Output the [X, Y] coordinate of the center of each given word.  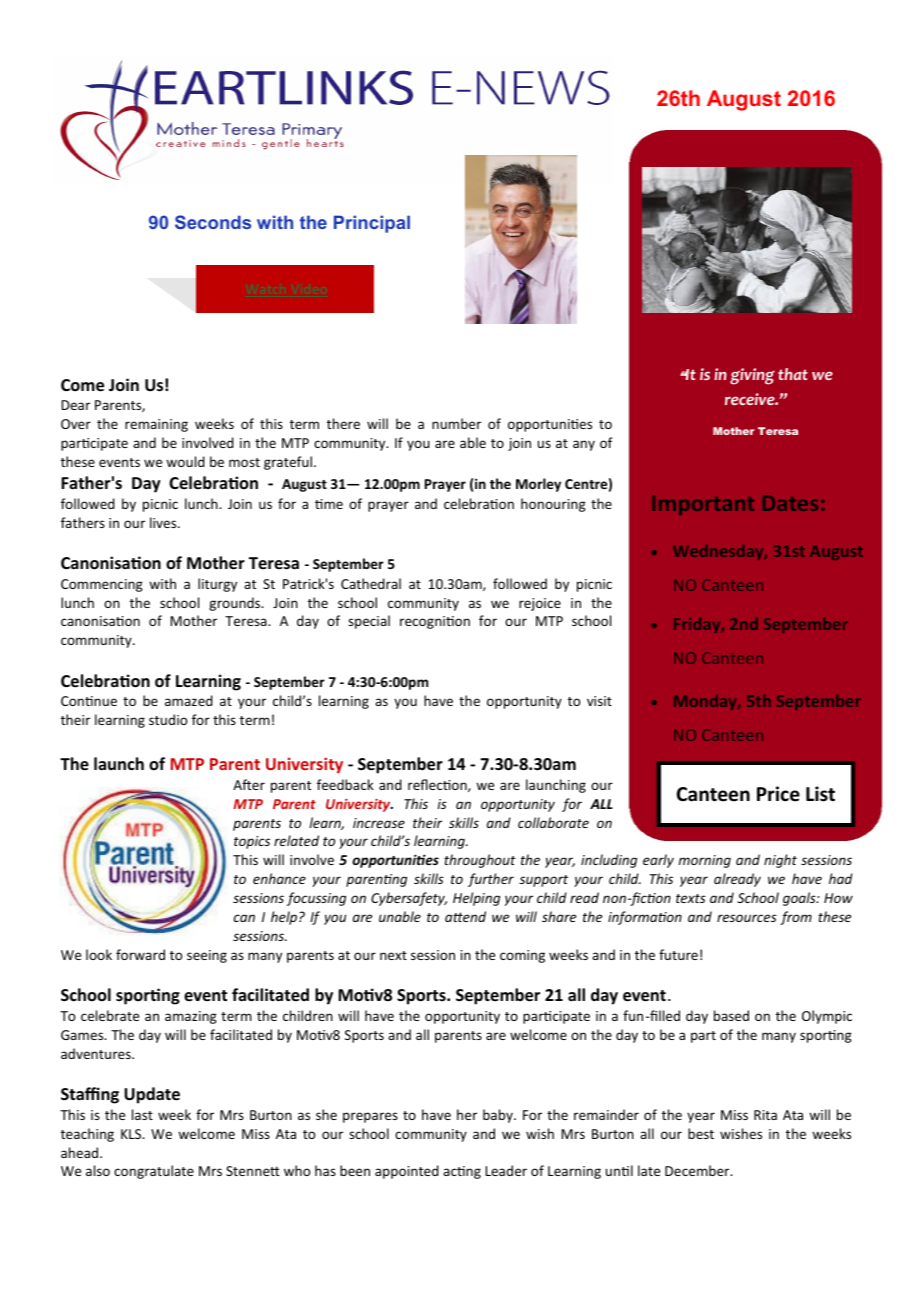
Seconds [213, 222]
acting [462, 1172]
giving [752, 376]
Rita [765, 1115]
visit [599, 701]
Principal [372, 224]
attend [465, 916]
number [456, 423]
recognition [435, 622]
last [142, 1114]
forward [140, 954]
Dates [790, 503]
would [185, 461]
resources [747, 918]
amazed [189, 700]
